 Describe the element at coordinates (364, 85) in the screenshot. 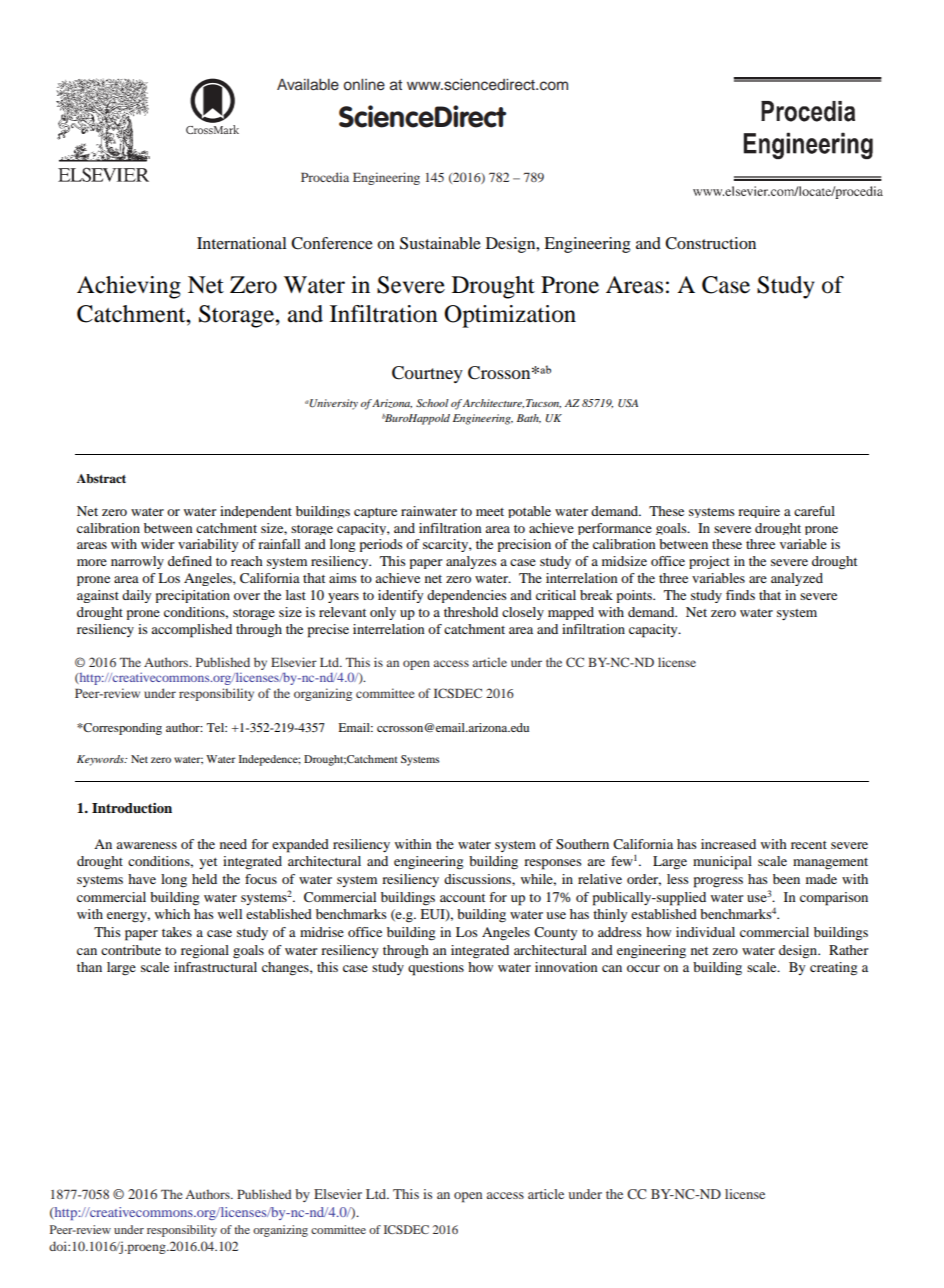

I see `online` at that location.
